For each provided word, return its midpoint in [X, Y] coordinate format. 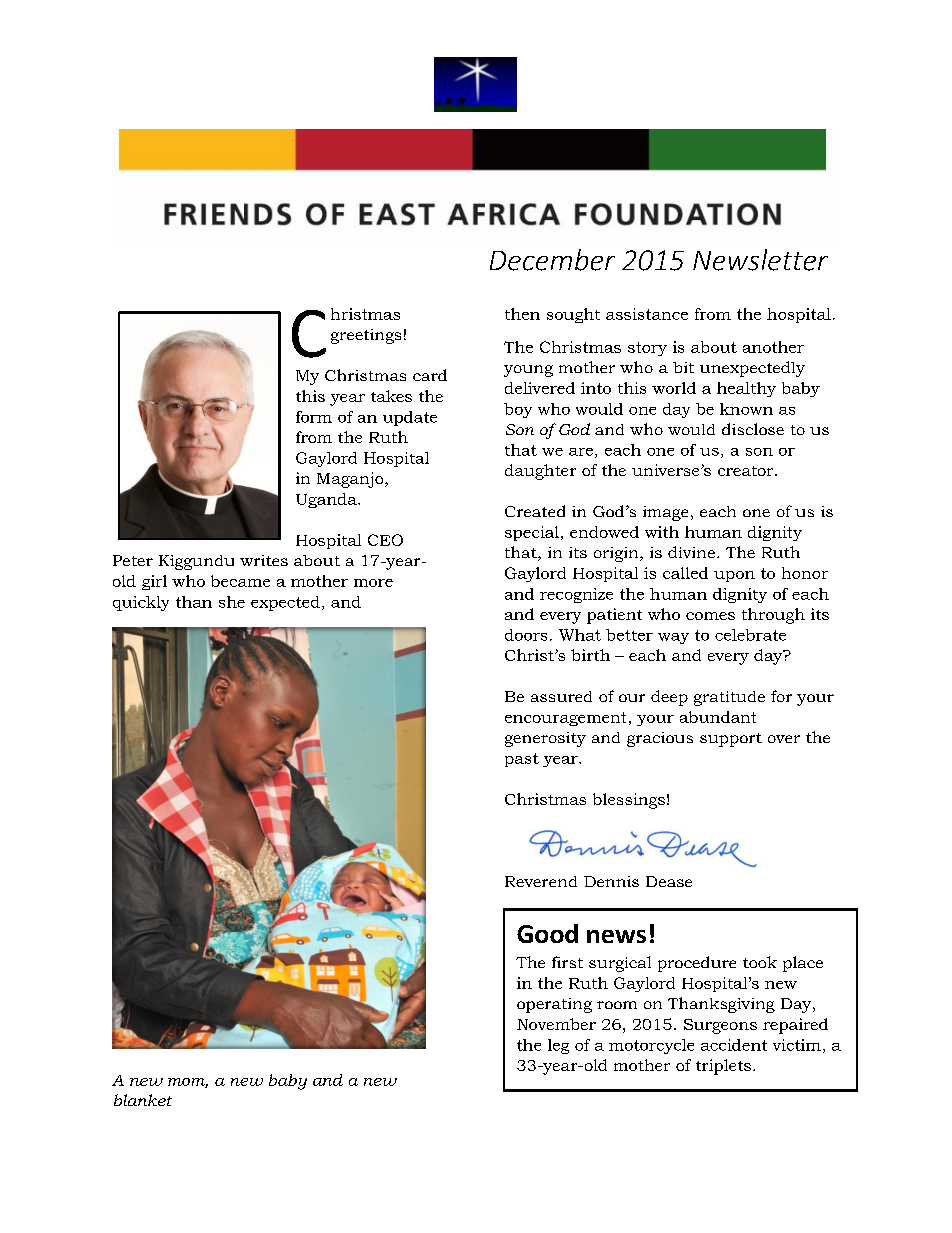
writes [264, 560]
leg [558, 1046]
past [522, 760]
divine [691, 552]
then [522, 314]
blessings [629, 801]
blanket [143, 1100]
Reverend [541, 881]
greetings [366, 336]
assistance [647, 314]
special [532, 533]
